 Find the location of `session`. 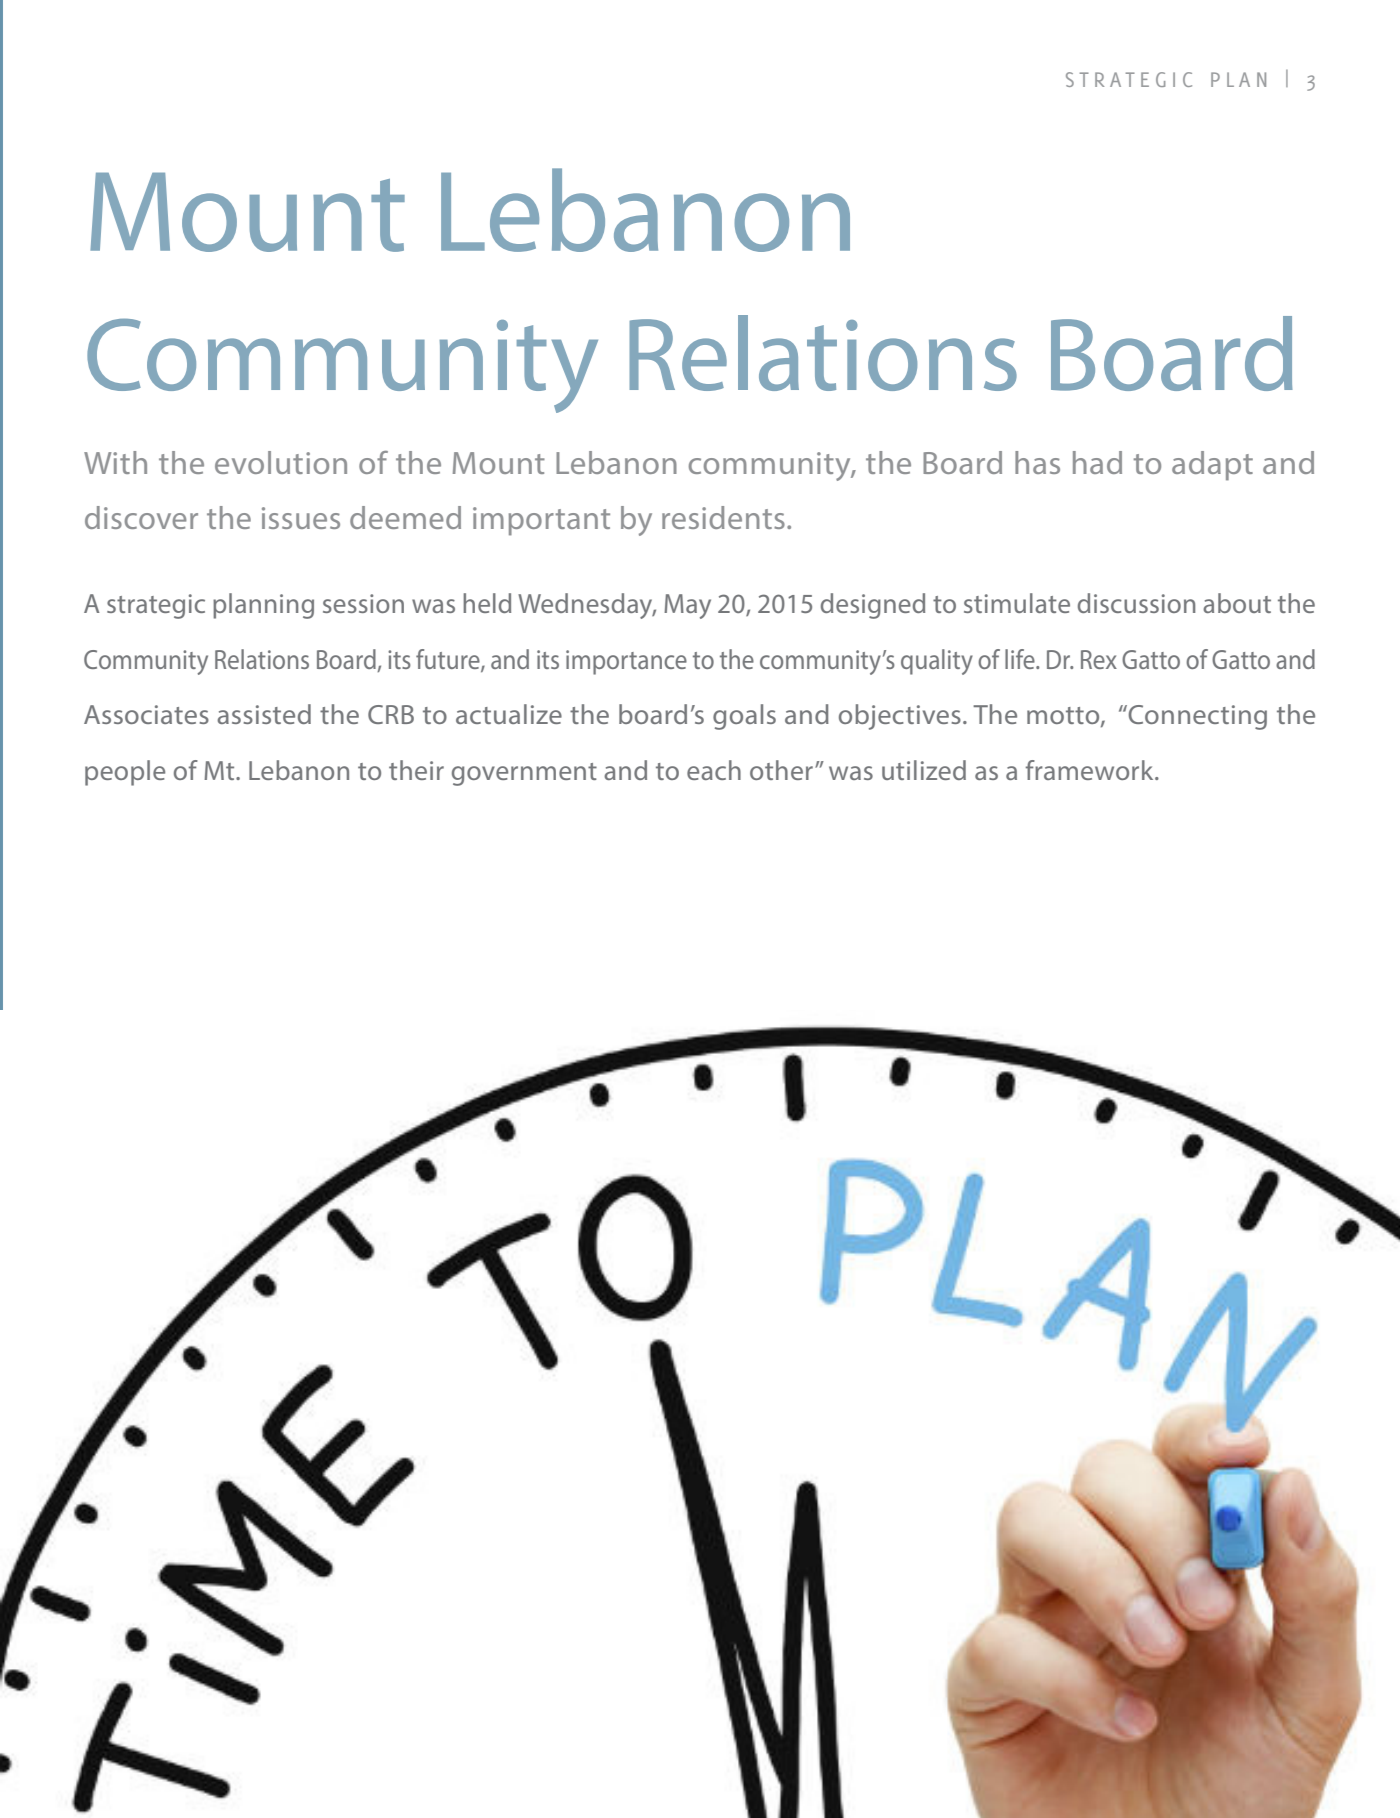

session is located at coordinates (363, 603).
